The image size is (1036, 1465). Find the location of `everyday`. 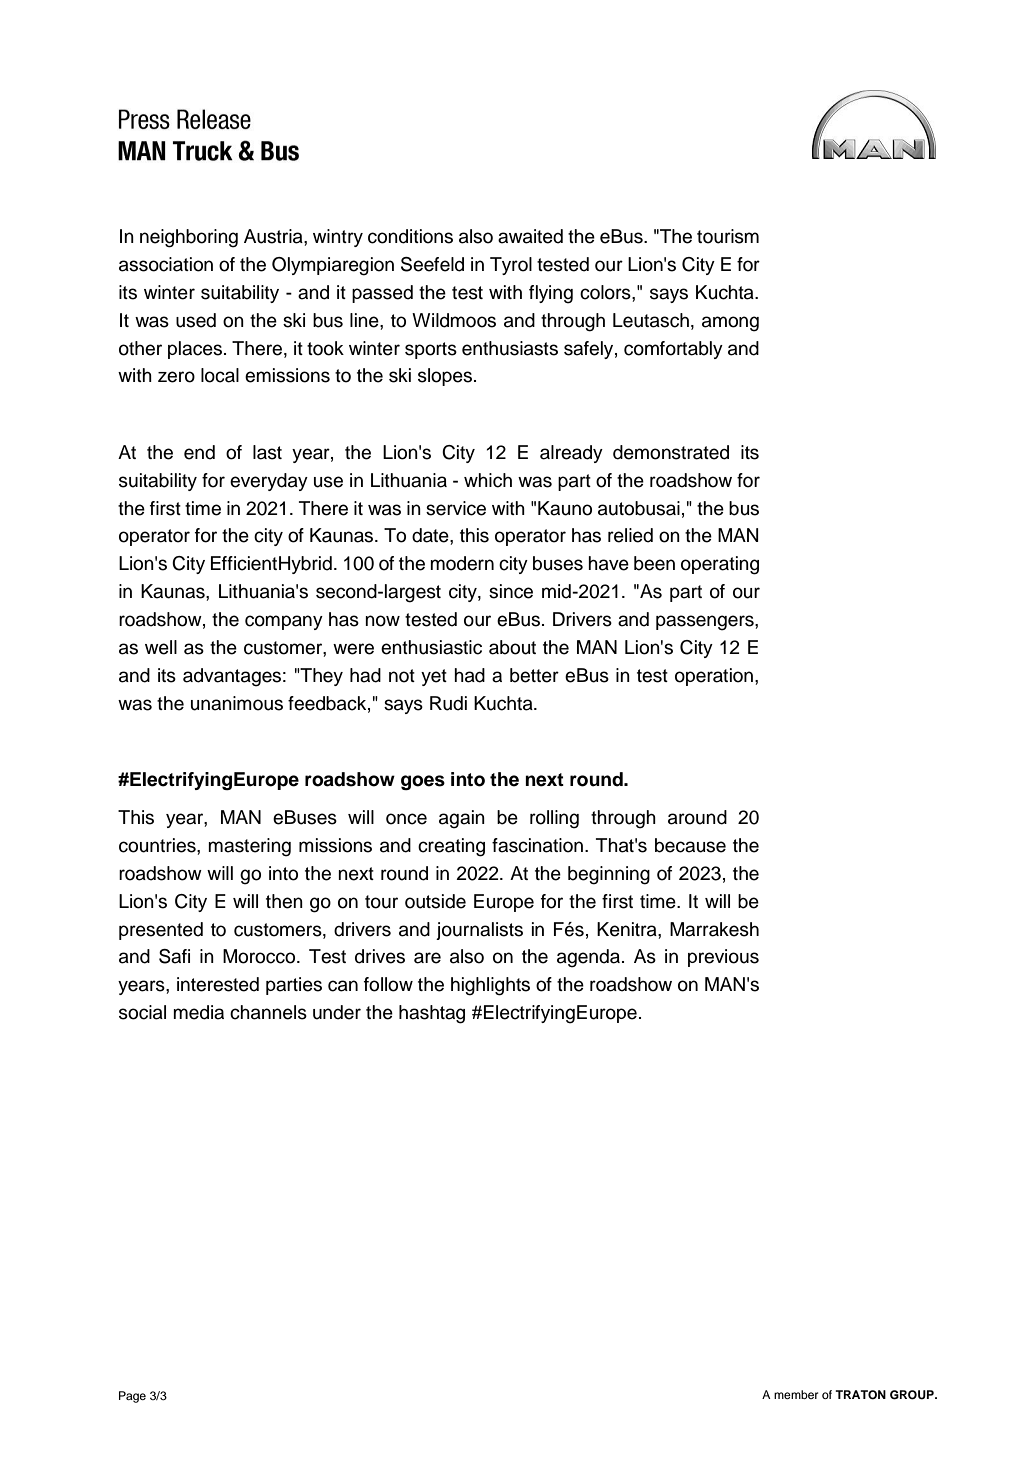

everyday is located at coordinates (269, 482).
